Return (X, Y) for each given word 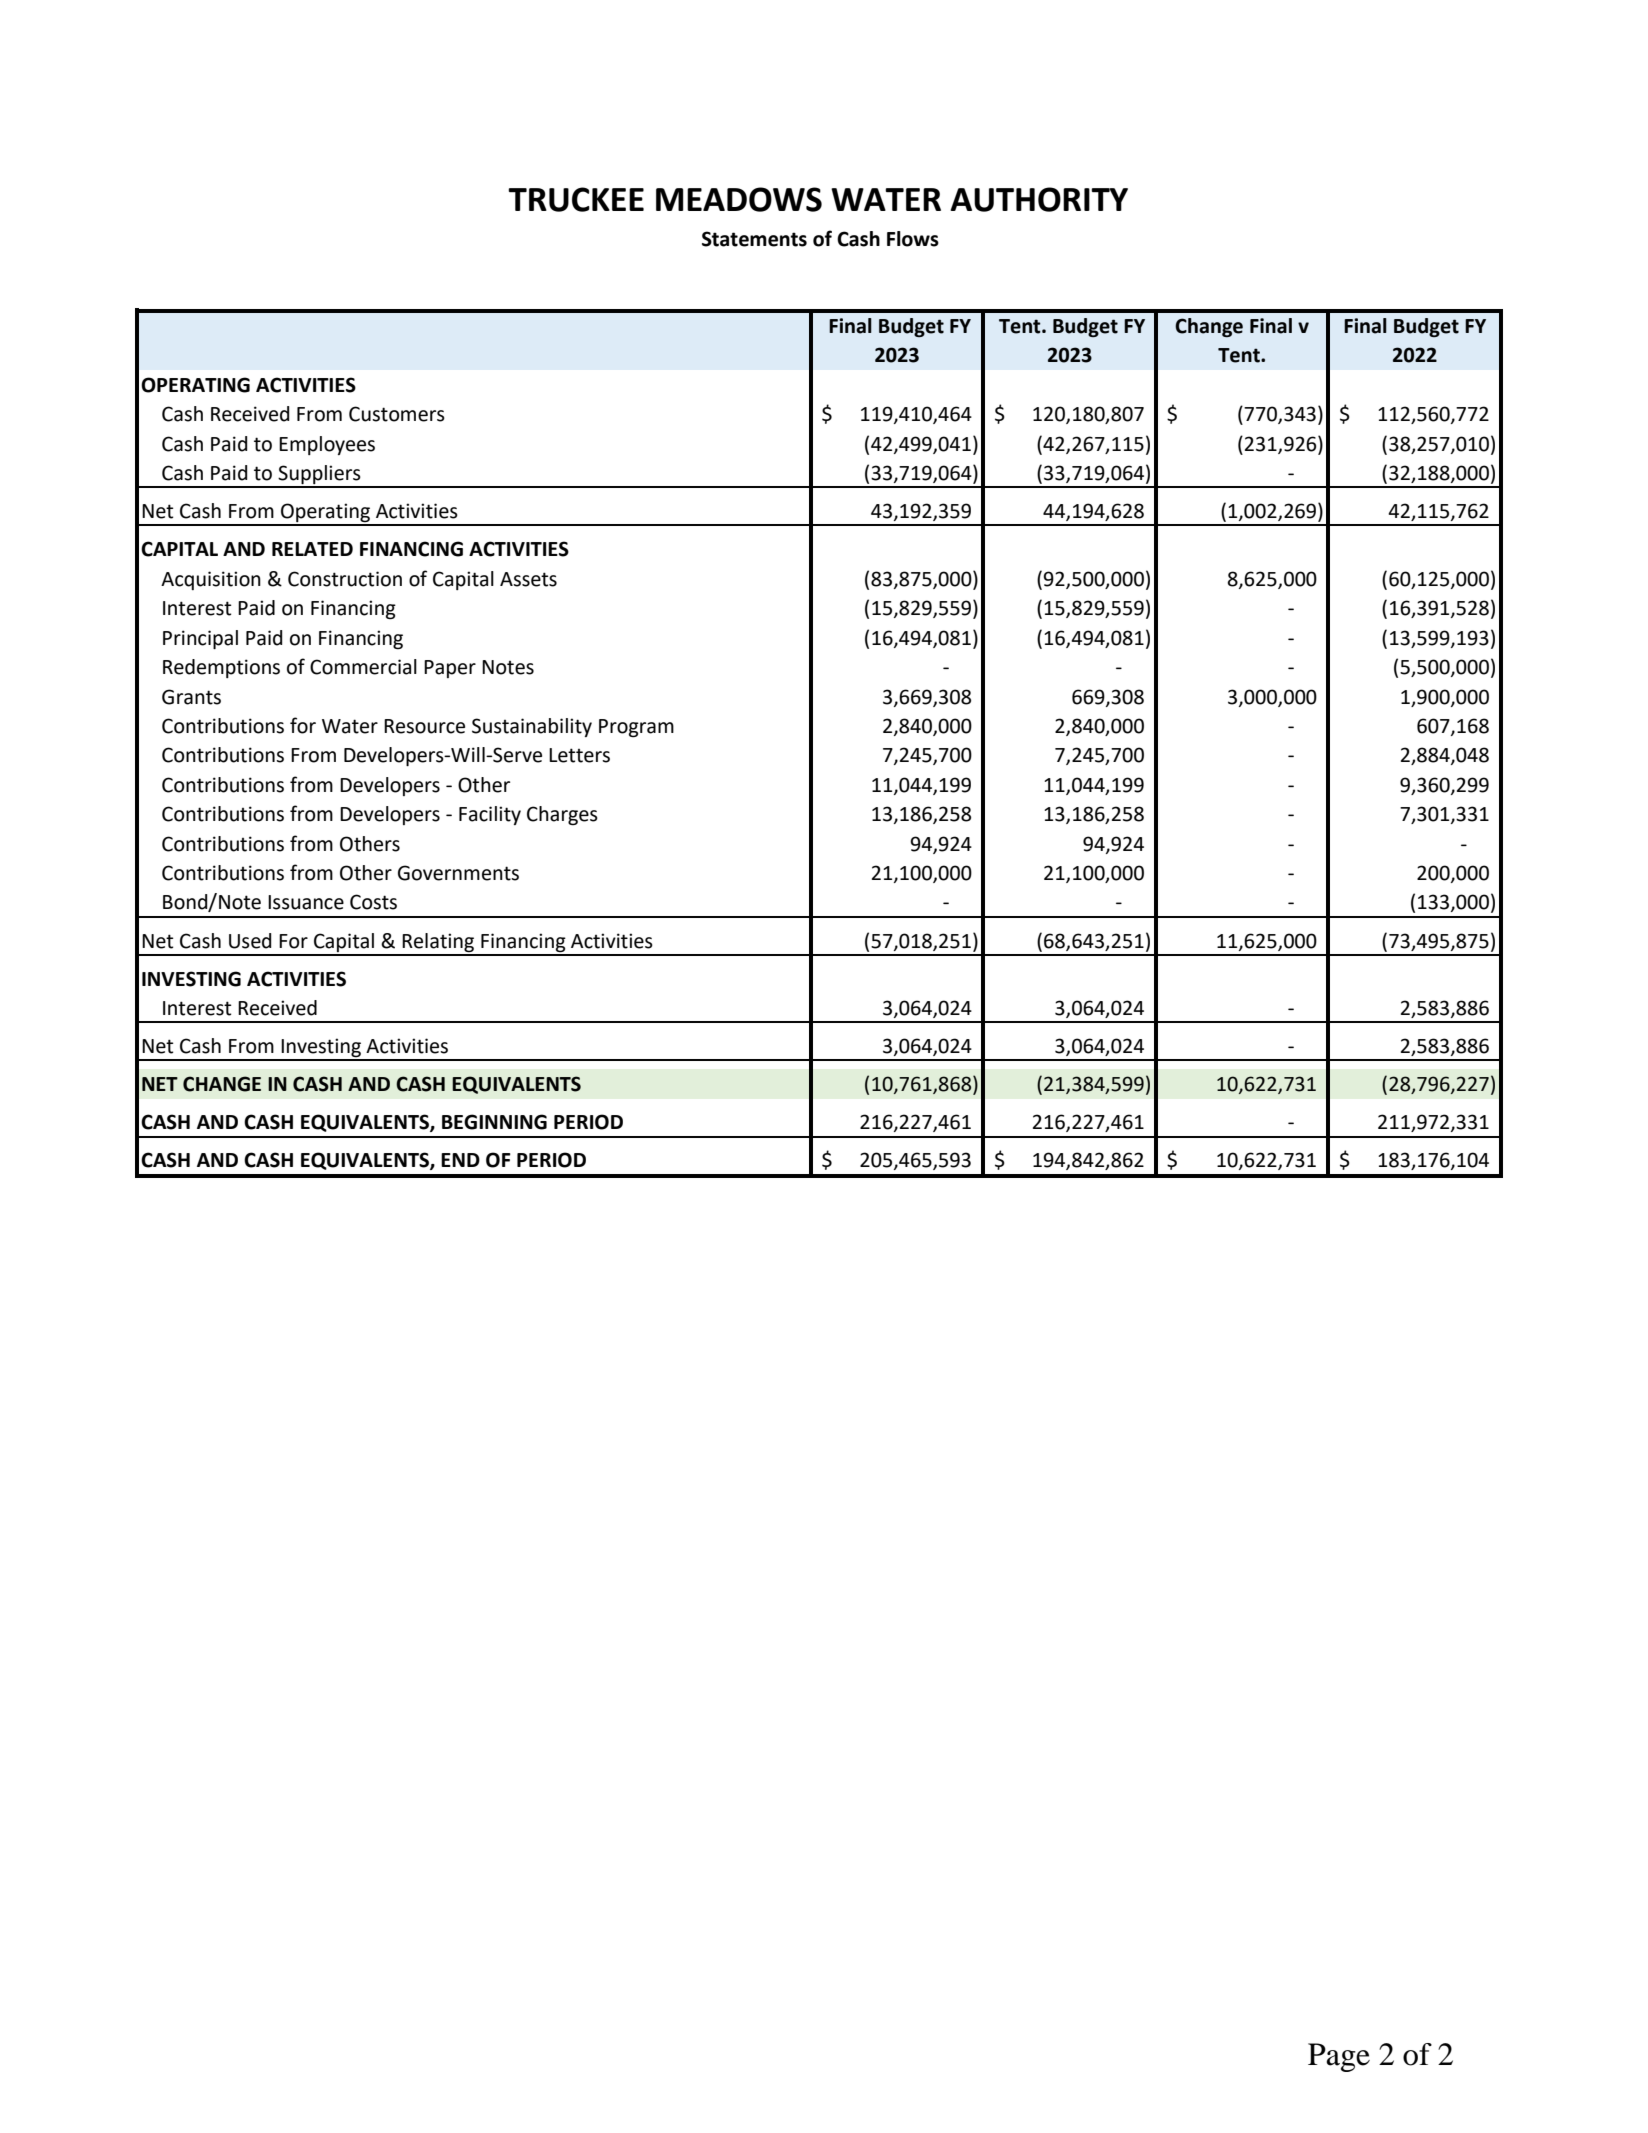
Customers (397, 414)
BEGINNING (494, 1122)
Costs (373, 902)
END (460, 1160)
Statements (754, 239)
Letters (579, 755)
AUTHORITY (1039, 199)
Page (1339, 2057)
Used (250, 941)
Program (636, 728)
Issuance (306, 902)
